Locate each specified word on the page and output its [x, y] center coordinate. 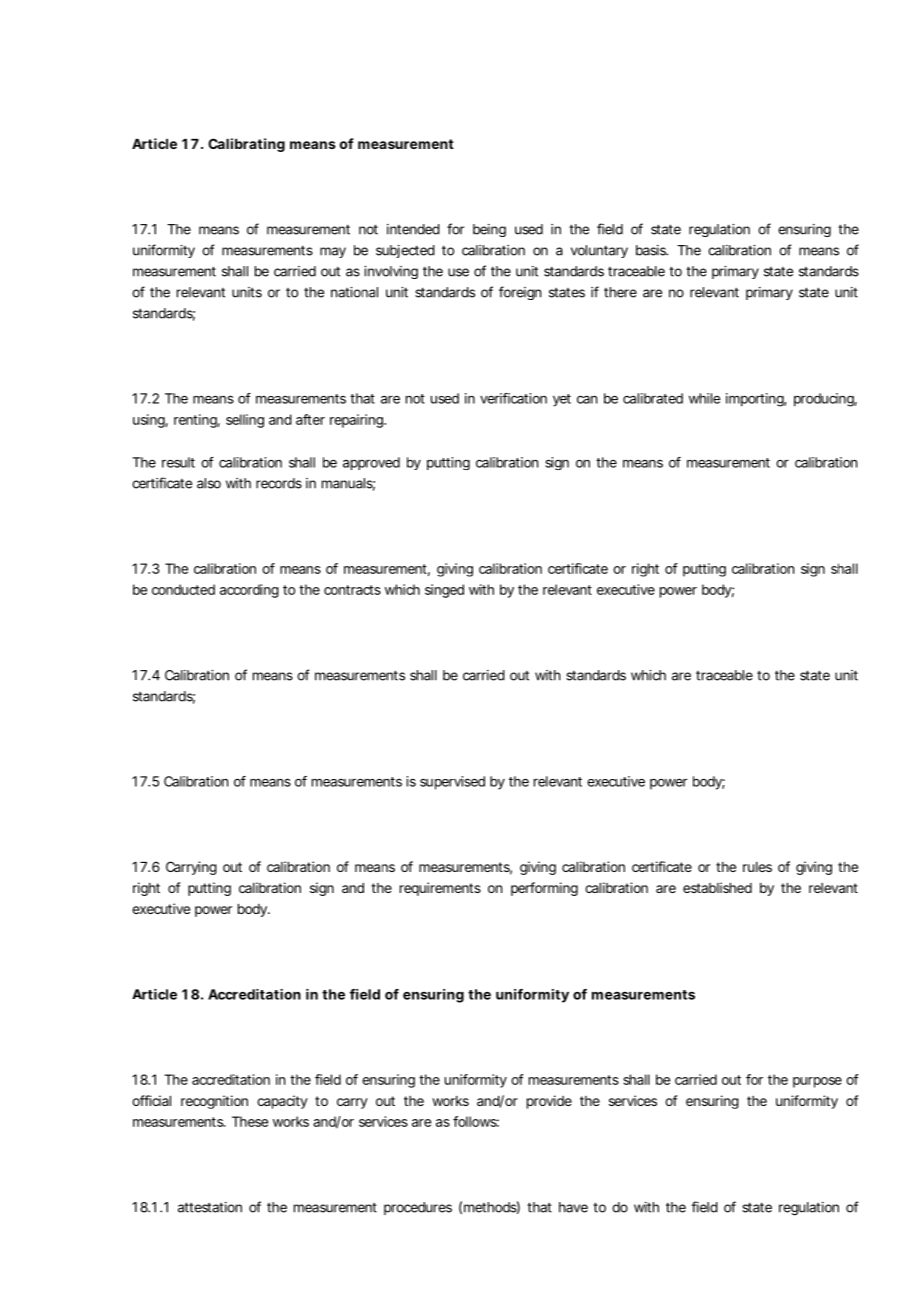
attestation [210, 1207]
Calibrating [246, 145]
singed [444, 591]
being [489, 230]
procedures [418, 1208]
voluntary [599, 251]
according [249, 591]
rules [757, 867]
